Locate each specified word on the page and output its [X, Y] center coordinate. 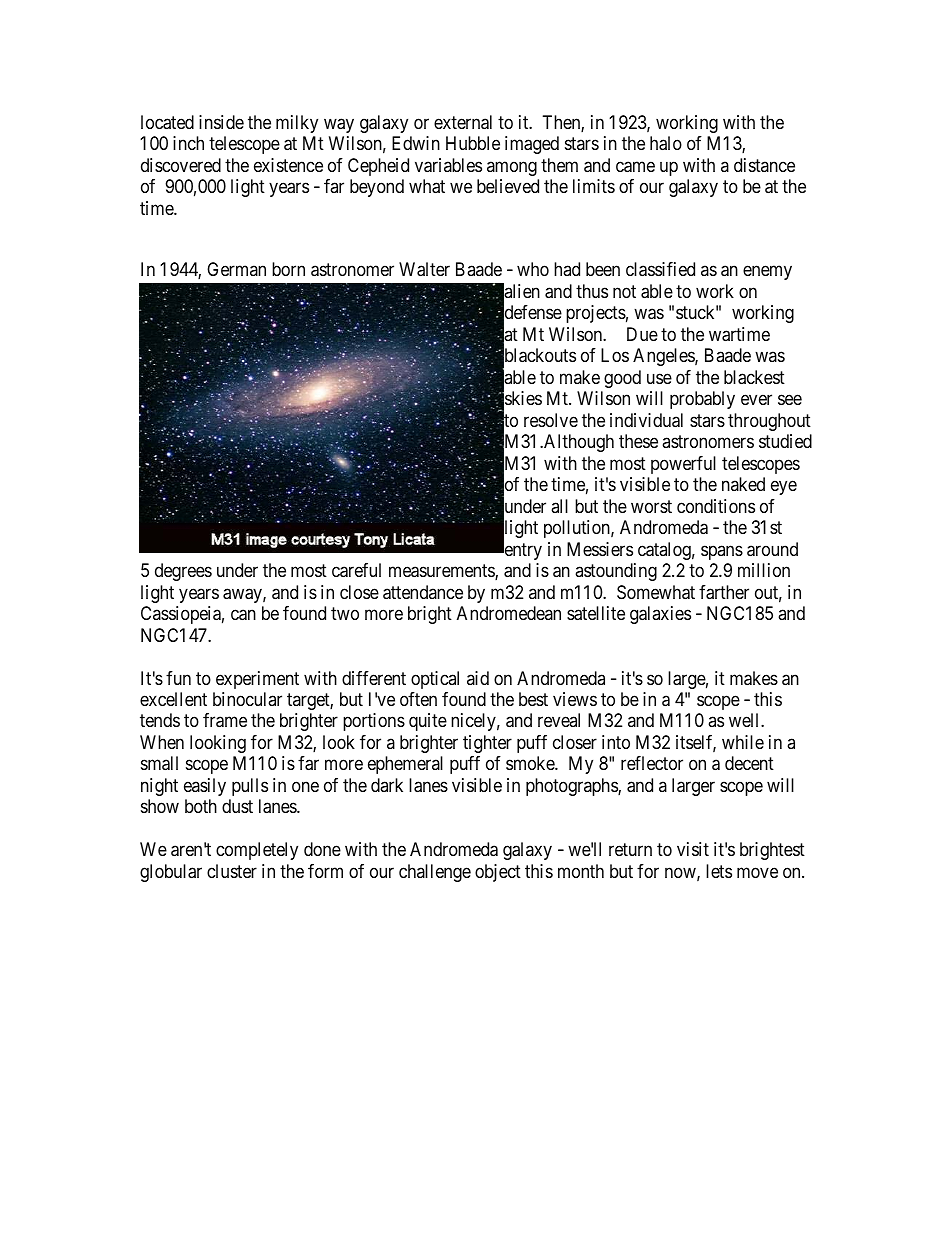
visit [693, 849]
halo [666, 143]
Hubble [473, 143]
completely [257, 851]
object [498, 873]
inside [221, 122]
